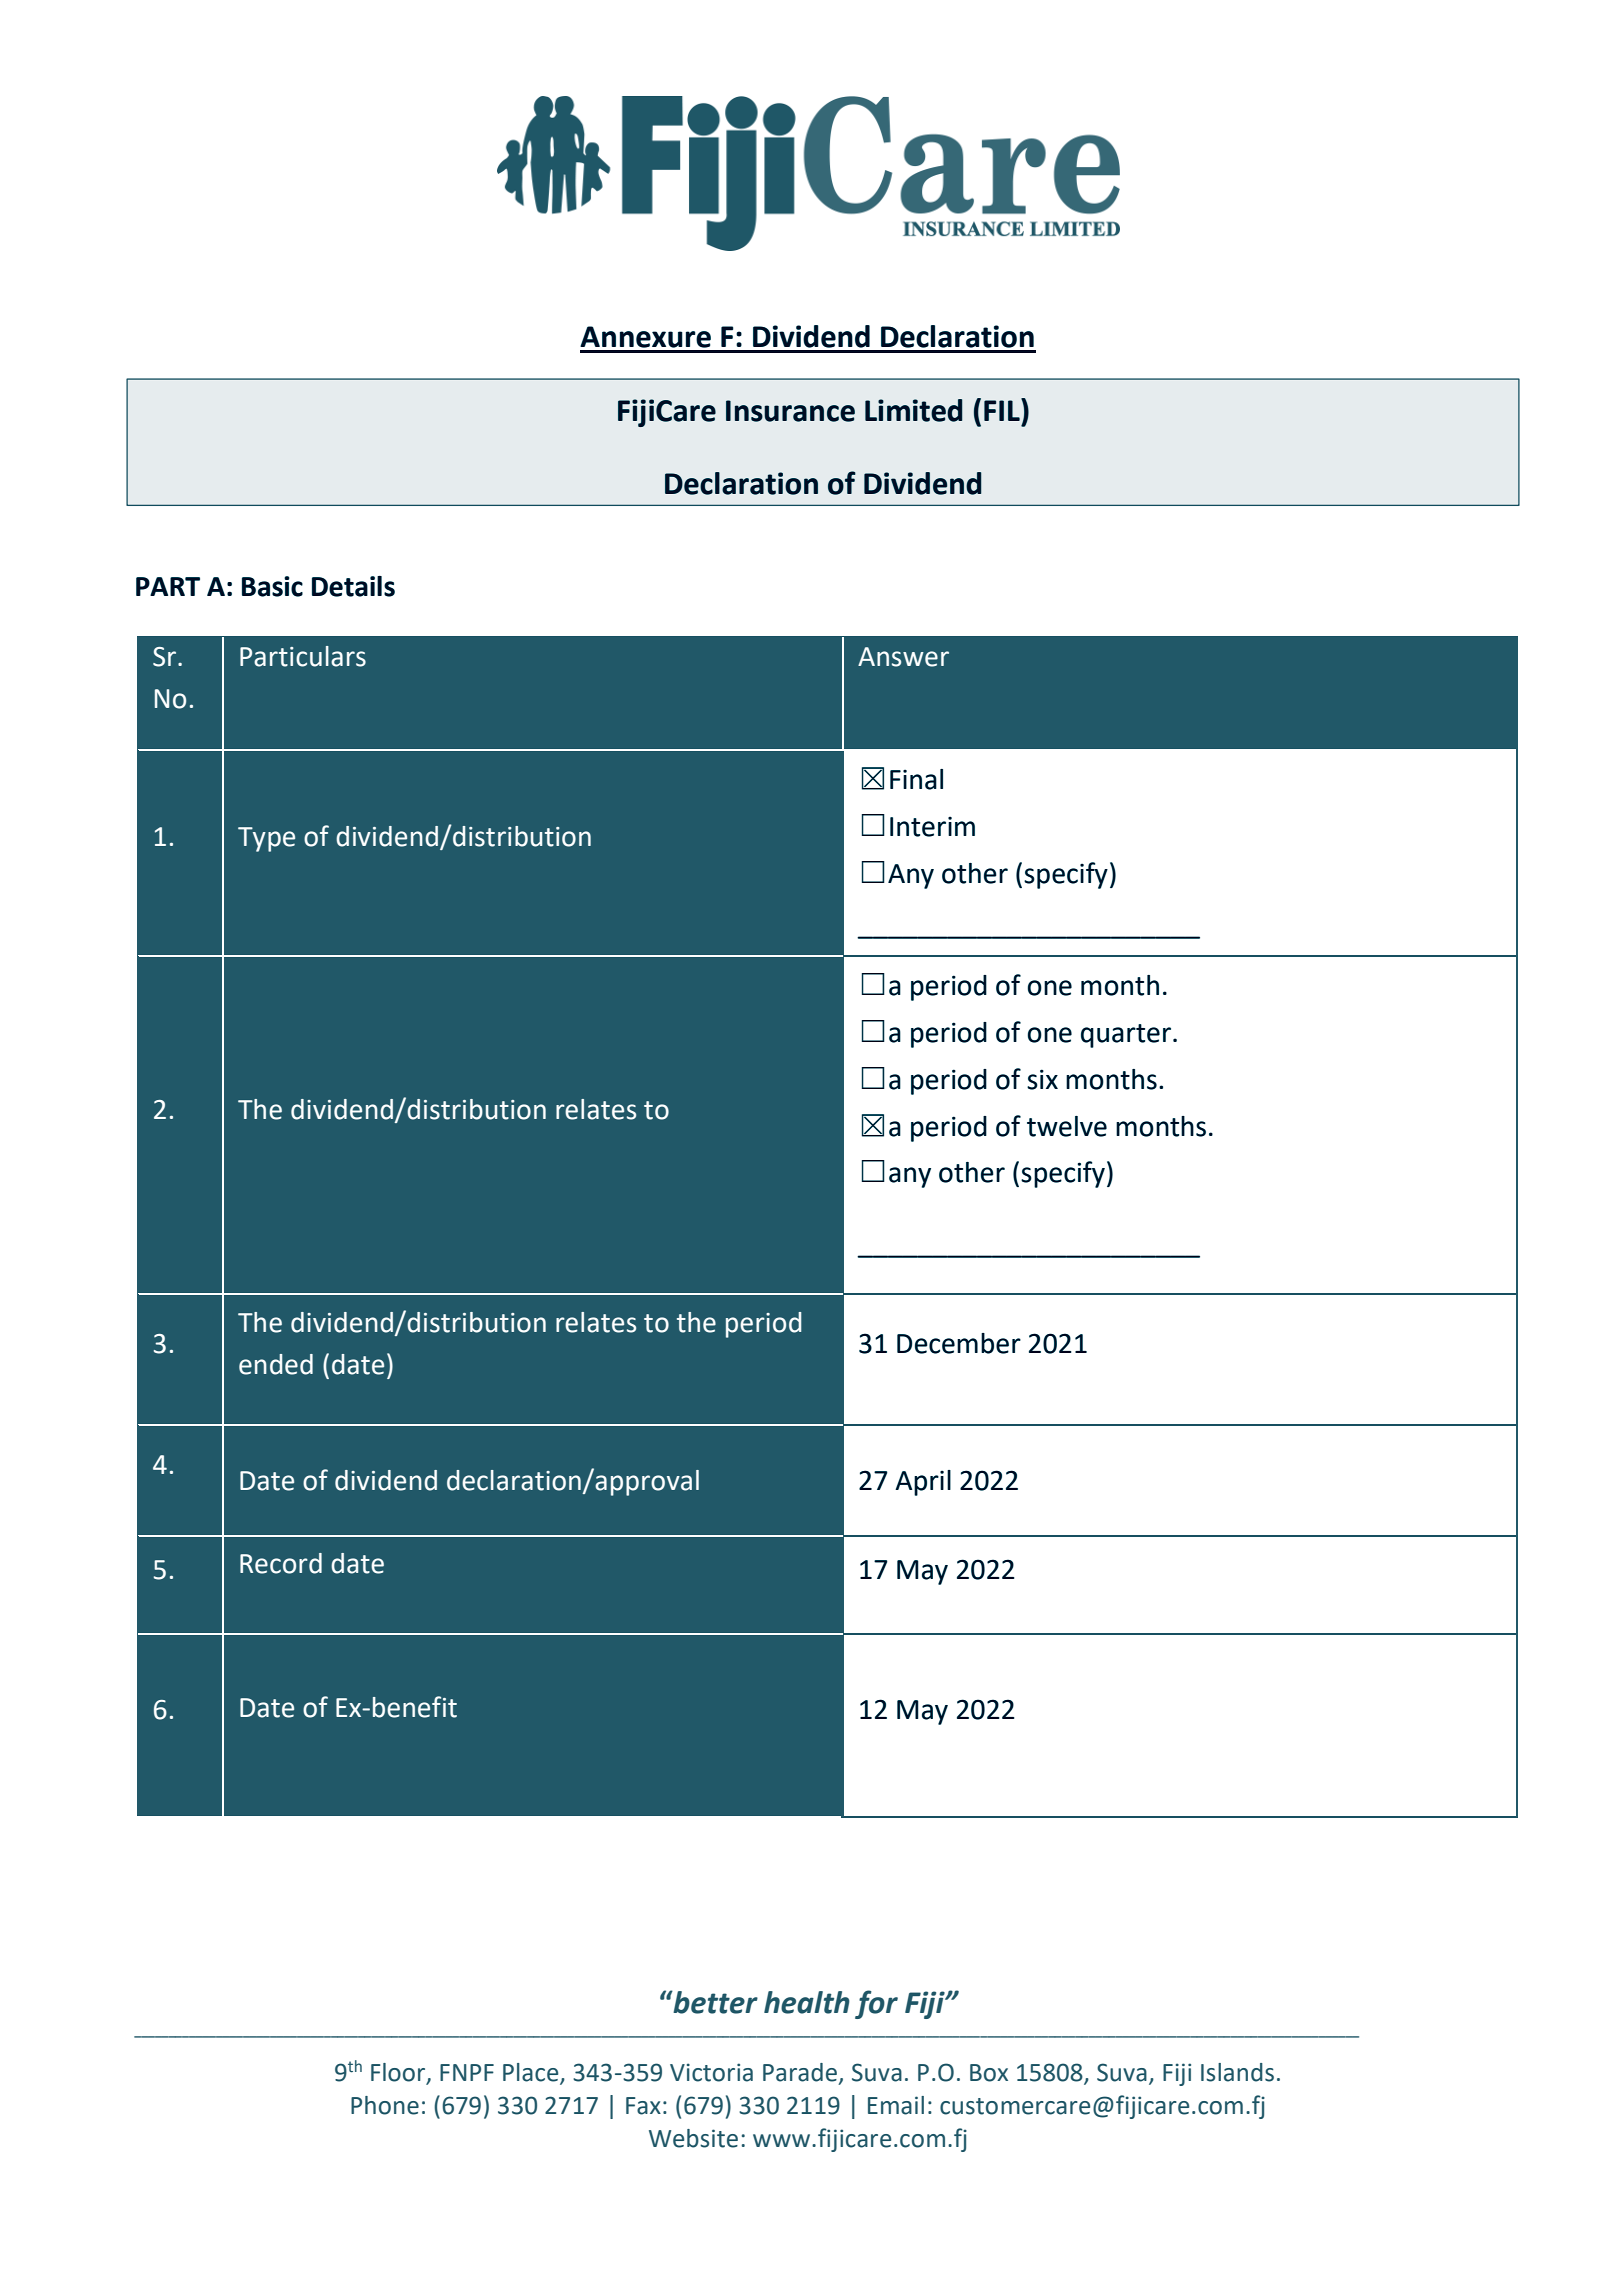 This screenshot has height=2287, width=1617. Describe the element at coordinates (281, 1563) in the screenshot. I see `Record` at that location.
